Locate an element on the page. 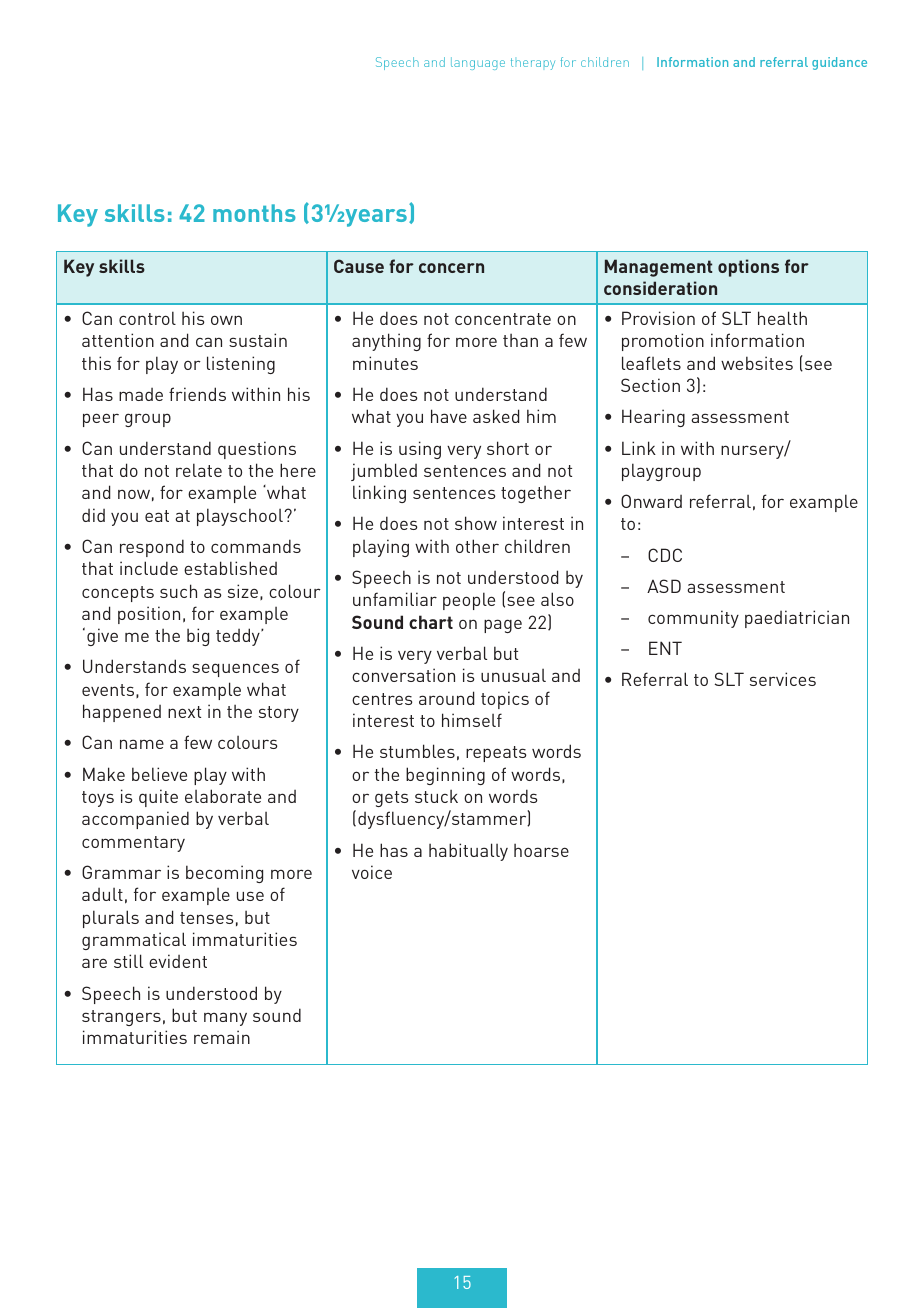  many is located at coordinates (225, 1019).
